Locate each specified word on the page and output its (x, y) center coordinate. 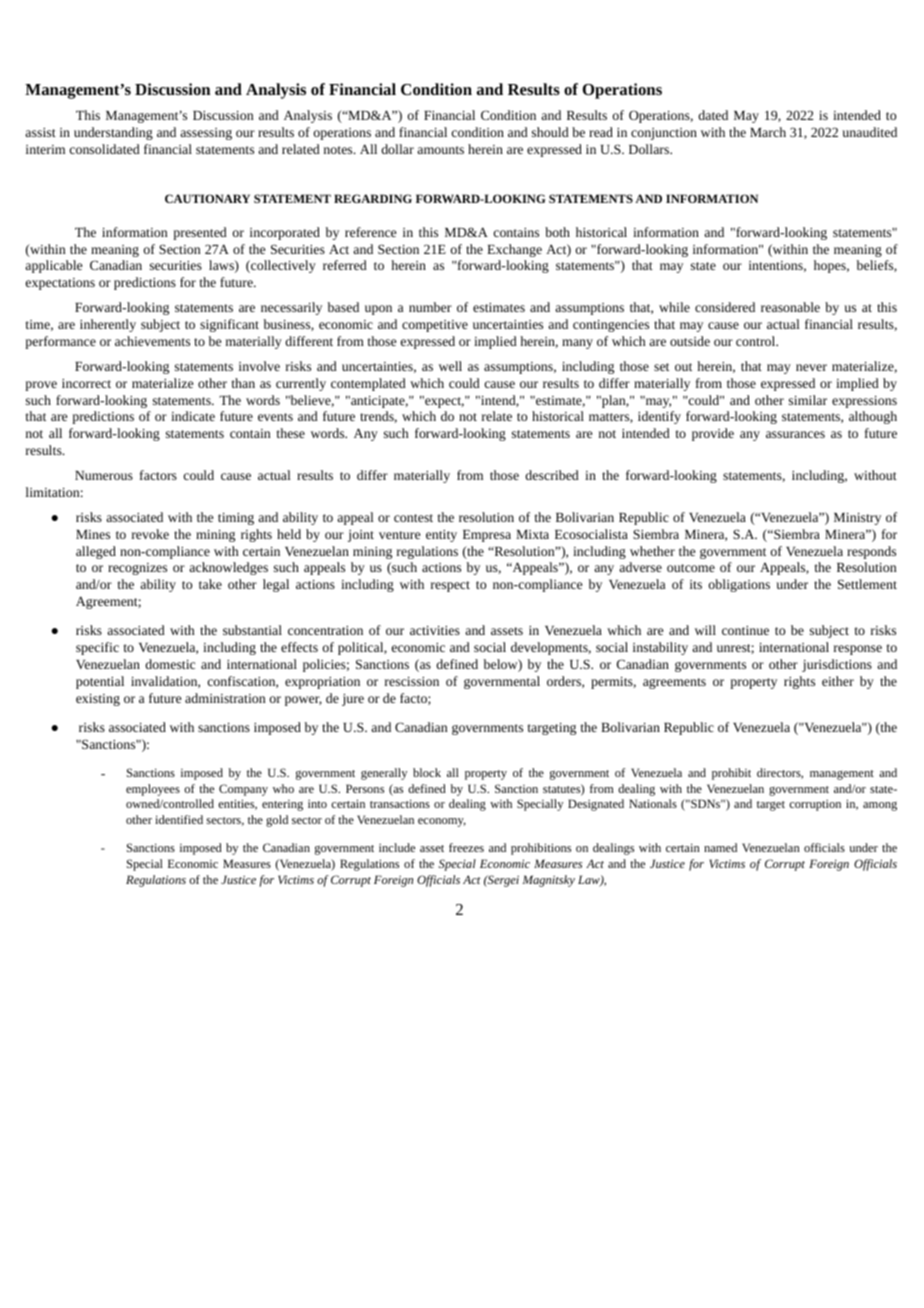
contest (413, 518)
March (768, 132)
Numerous (104, 475)
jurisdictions (837, 665)
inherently (108, 325)
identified (179, 819)
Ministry (857, 519)
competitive (435, 326)
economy (442, 822)
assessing (206, 134)
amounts (440, 150)
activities (435, 630)
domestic (170, 664)
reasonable (790, 307)
